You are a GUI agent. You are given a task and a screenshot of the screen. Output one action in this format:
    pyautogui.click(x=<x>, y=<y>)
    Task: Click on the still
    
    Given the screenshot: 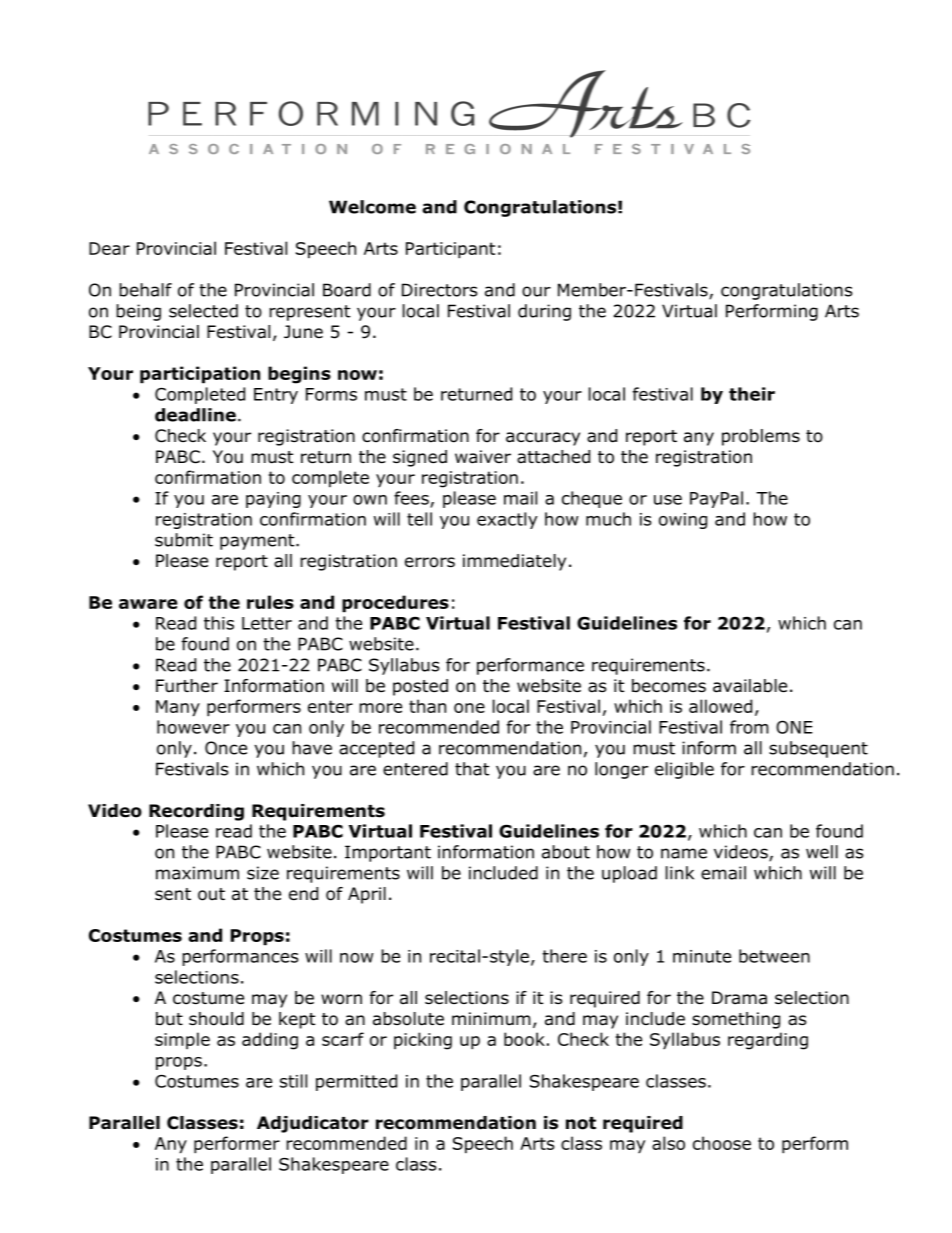 What is the action you would take?
    pyautogui.click(x=293, y=1081)
